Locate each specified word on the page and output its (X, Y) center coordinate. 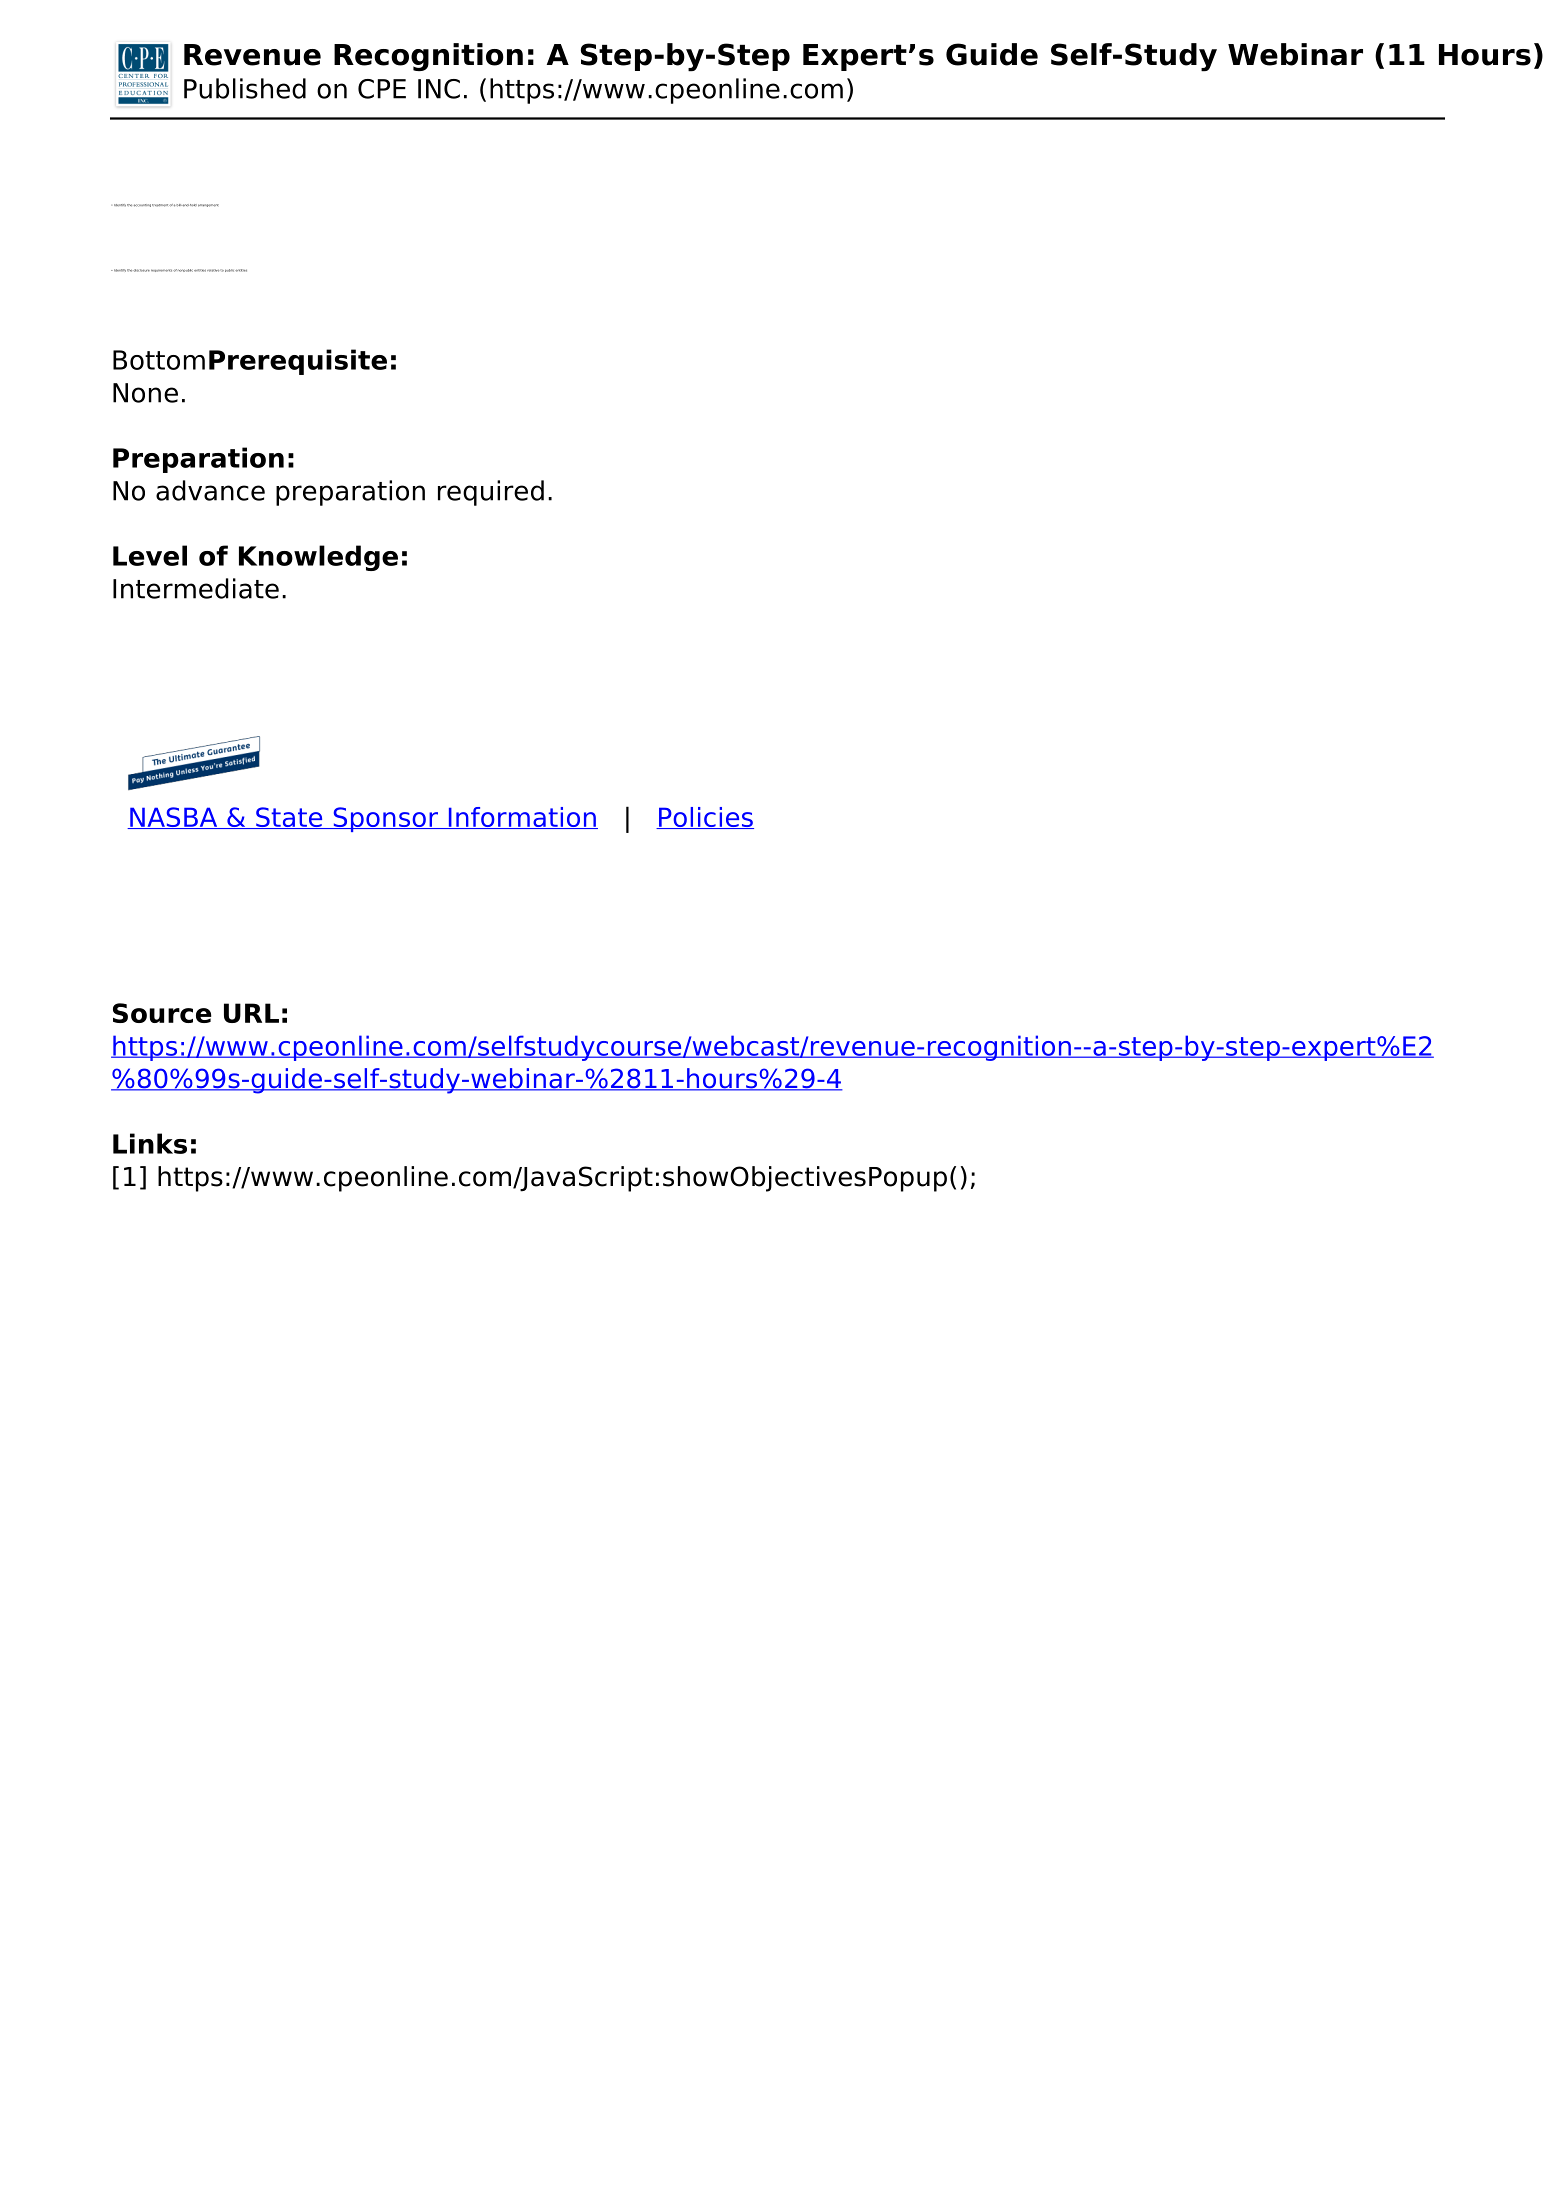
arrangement (208, 205)
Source (162, 1013)
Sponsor (385, 819)
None (145, 393)
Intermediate (196, 588)
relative (213, 270)
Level (150, 555)
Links (150, 1143)
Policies (705, 818)
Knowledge (318, 558)
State (289, 818)
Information (522, 818)
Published (245, 88)
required (491, 493)
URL (251, 1013)
